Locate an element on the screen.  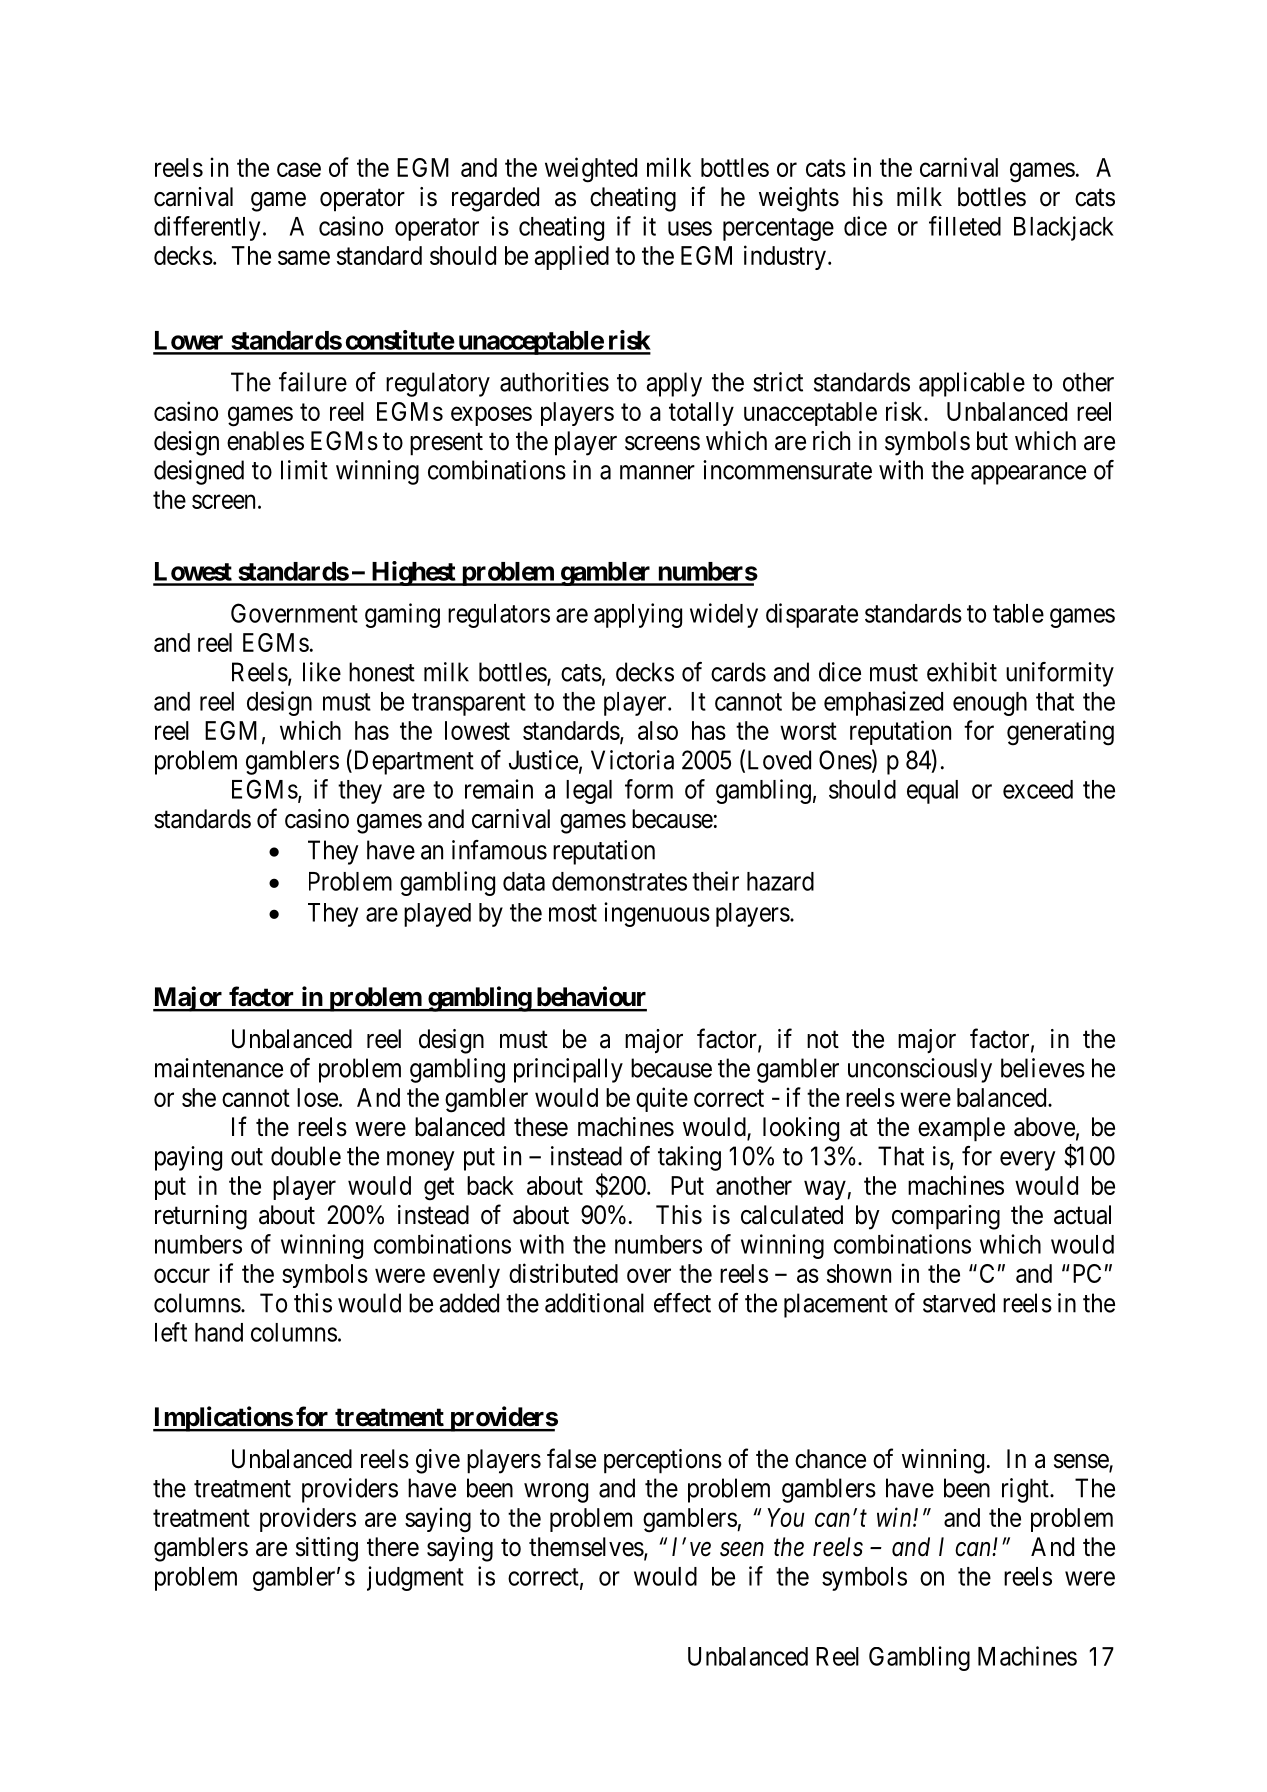
equal is located at coordinates (932, 792).
